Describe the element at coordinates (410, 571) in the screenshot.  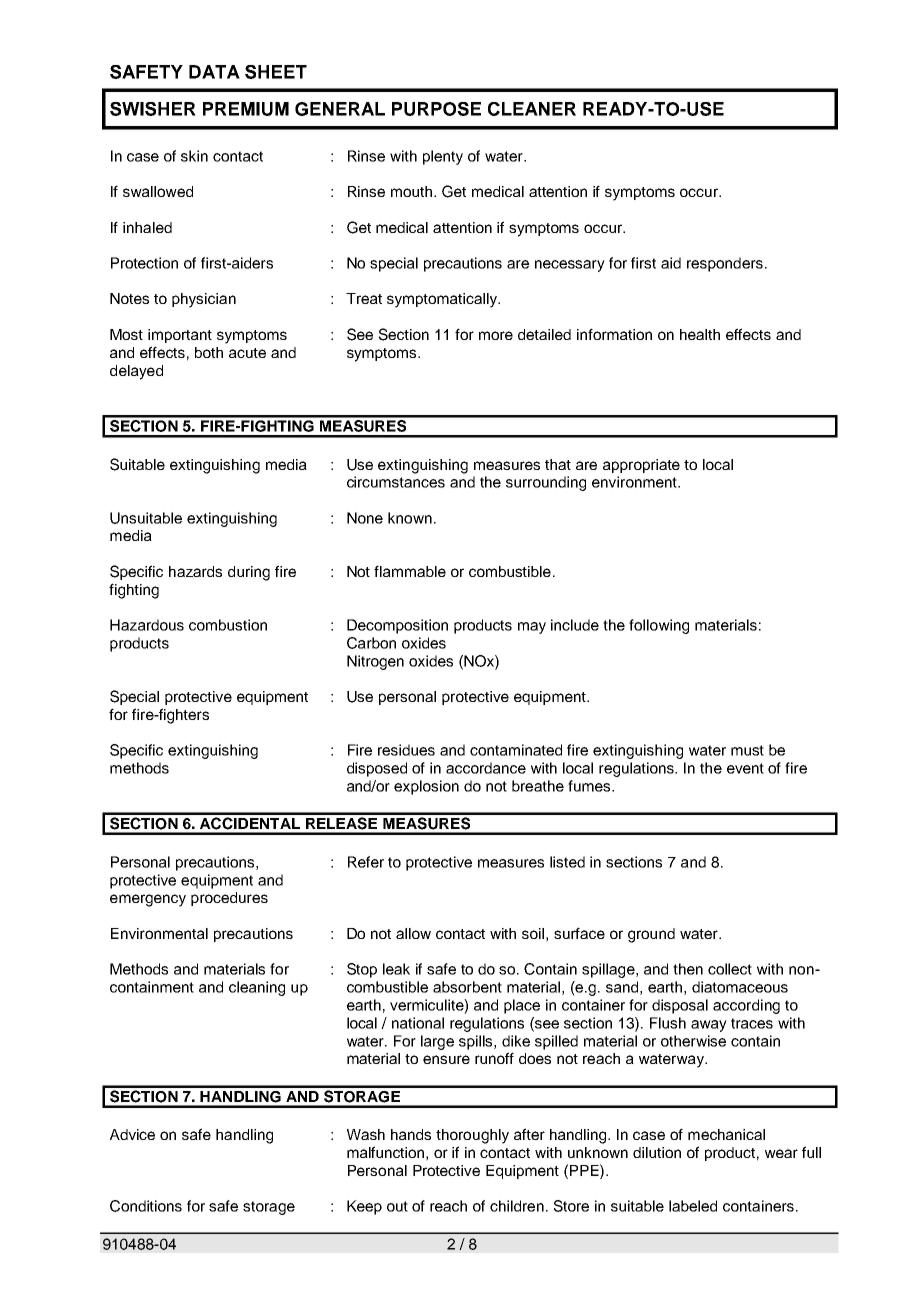
I see `flammable` at that location.
